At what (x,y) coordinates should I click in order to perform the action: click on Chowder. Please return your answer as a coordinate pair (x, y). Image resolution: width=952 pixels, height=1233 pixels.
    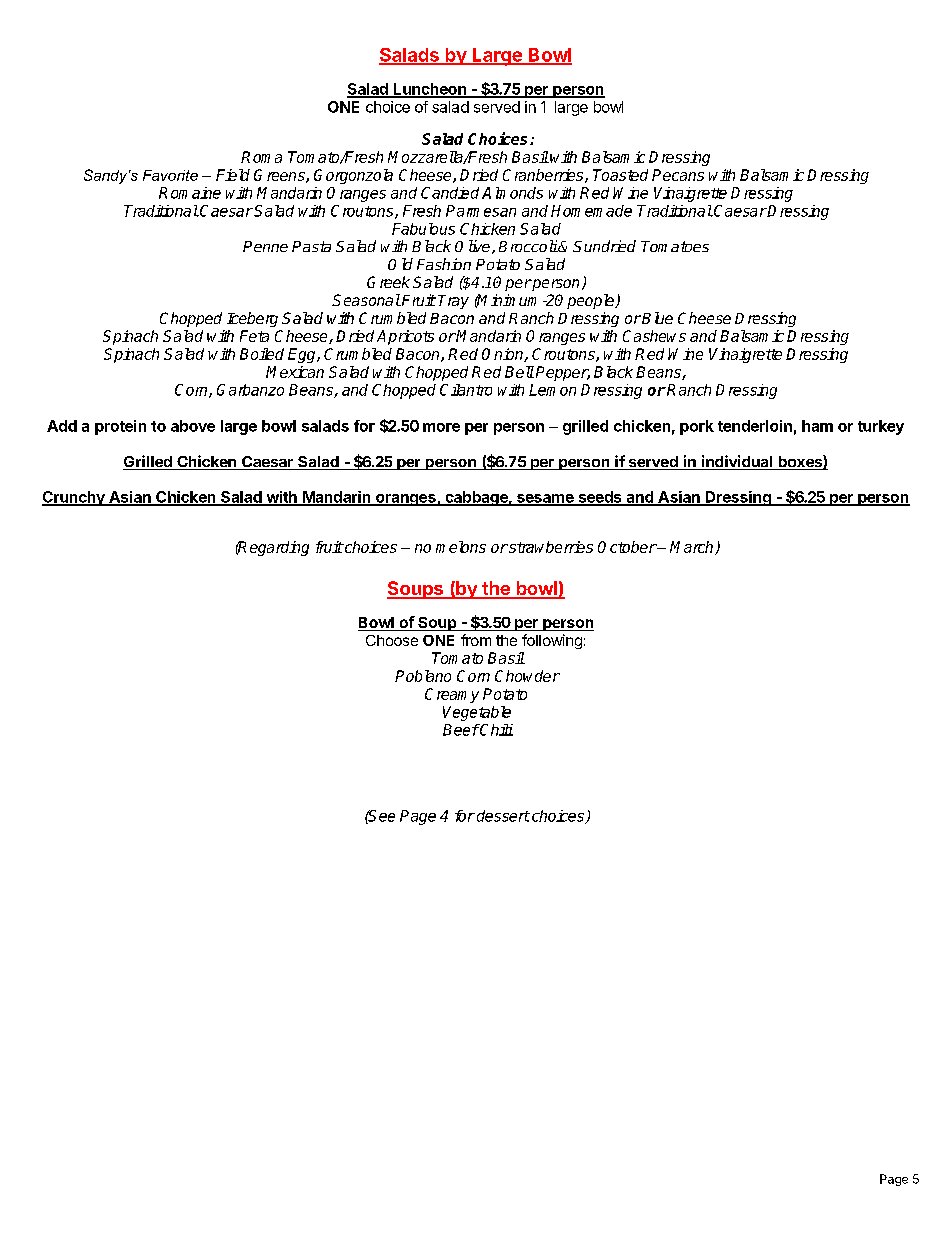
    Looking at the image, I should click on (527, 676).
